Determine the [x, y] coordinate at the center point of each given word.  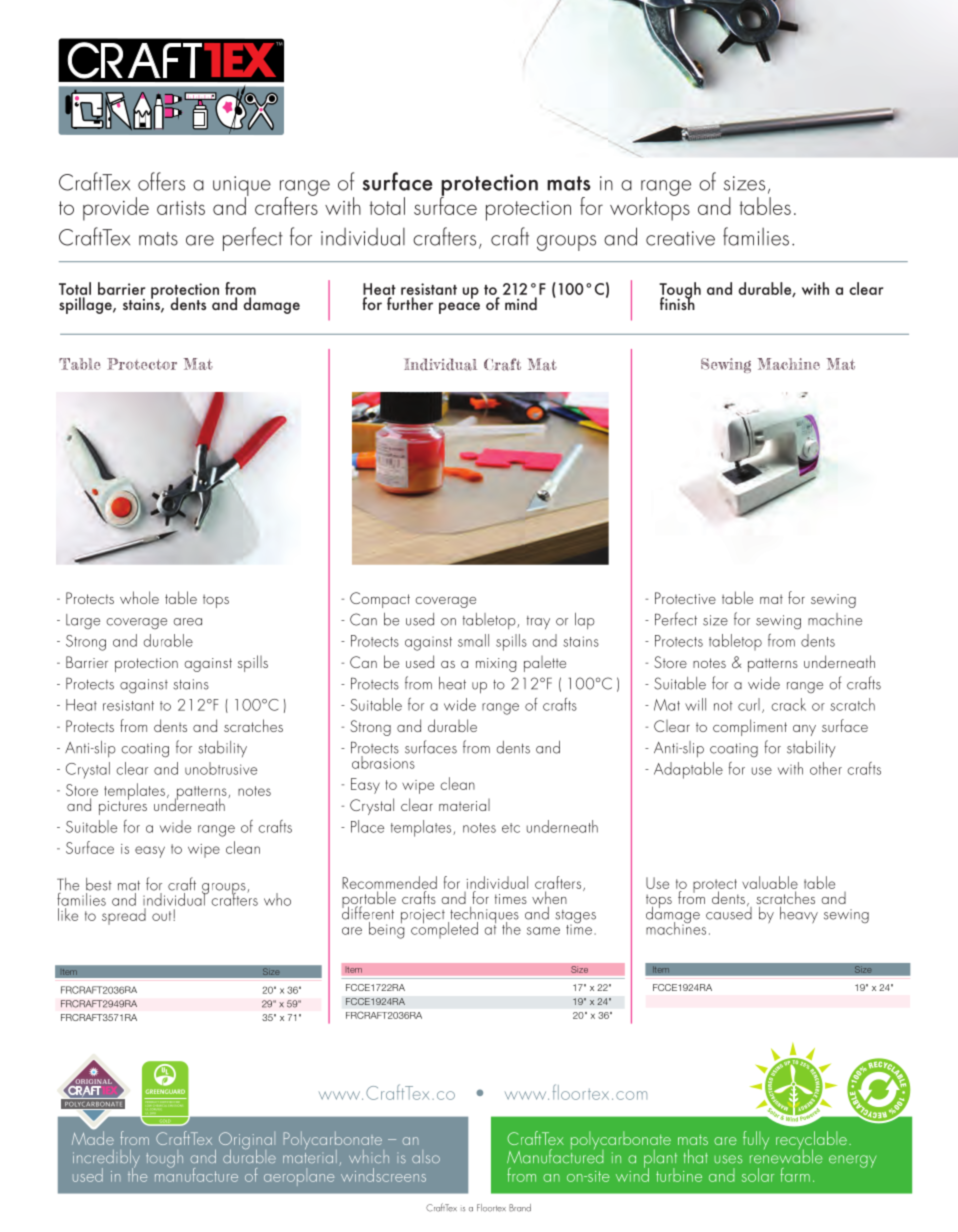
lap [585, 621]
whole [139, 597]
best [99, 884]
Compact [380, 600]
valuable [770, 884]
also [426, 1156]
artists [181, 208]
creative [680, 238]
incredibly [106, 1160]
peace [459, 308]
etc [511, 828]
